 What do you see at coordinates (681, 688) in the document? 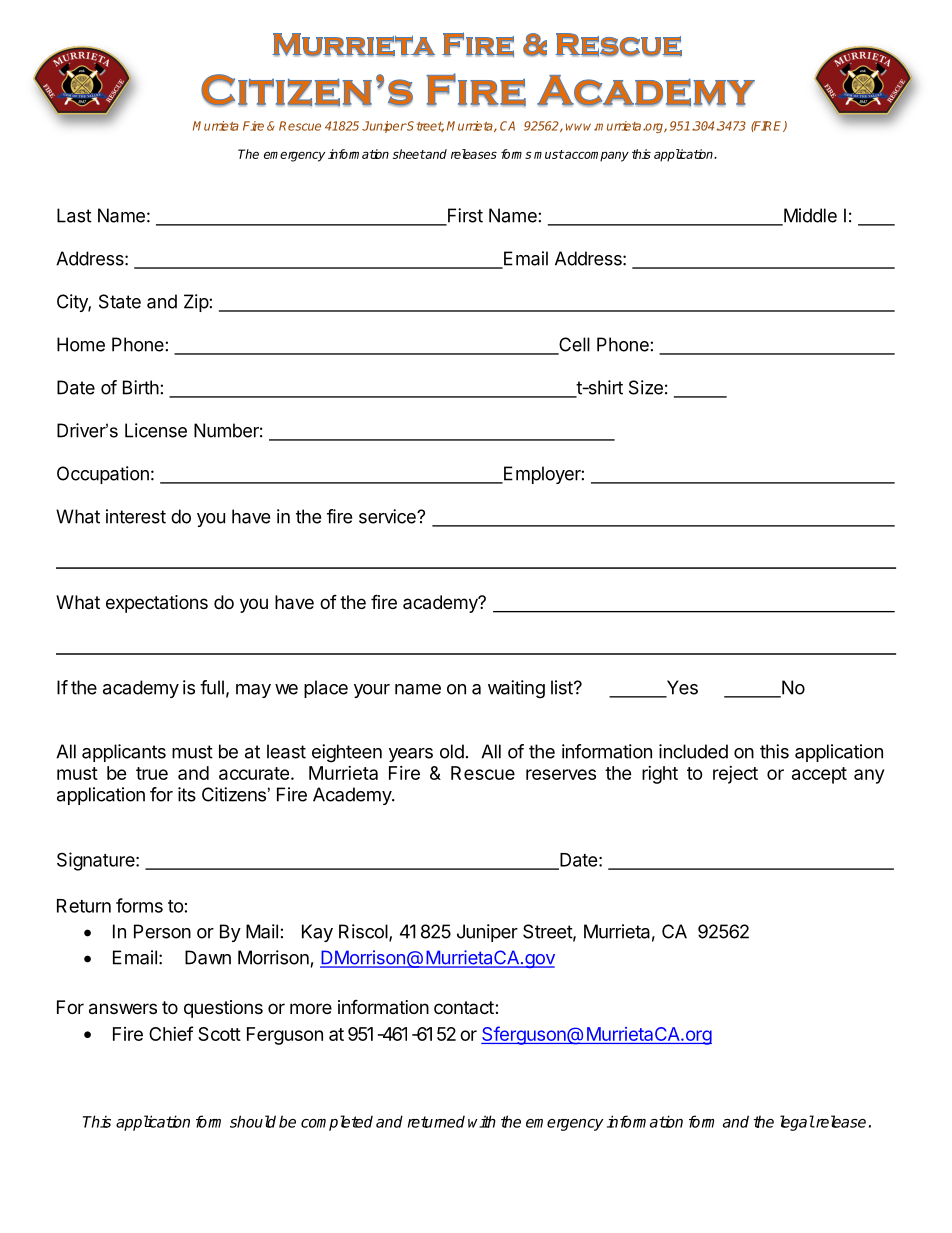
I see `Yes` at bounding box center [681, 688].
